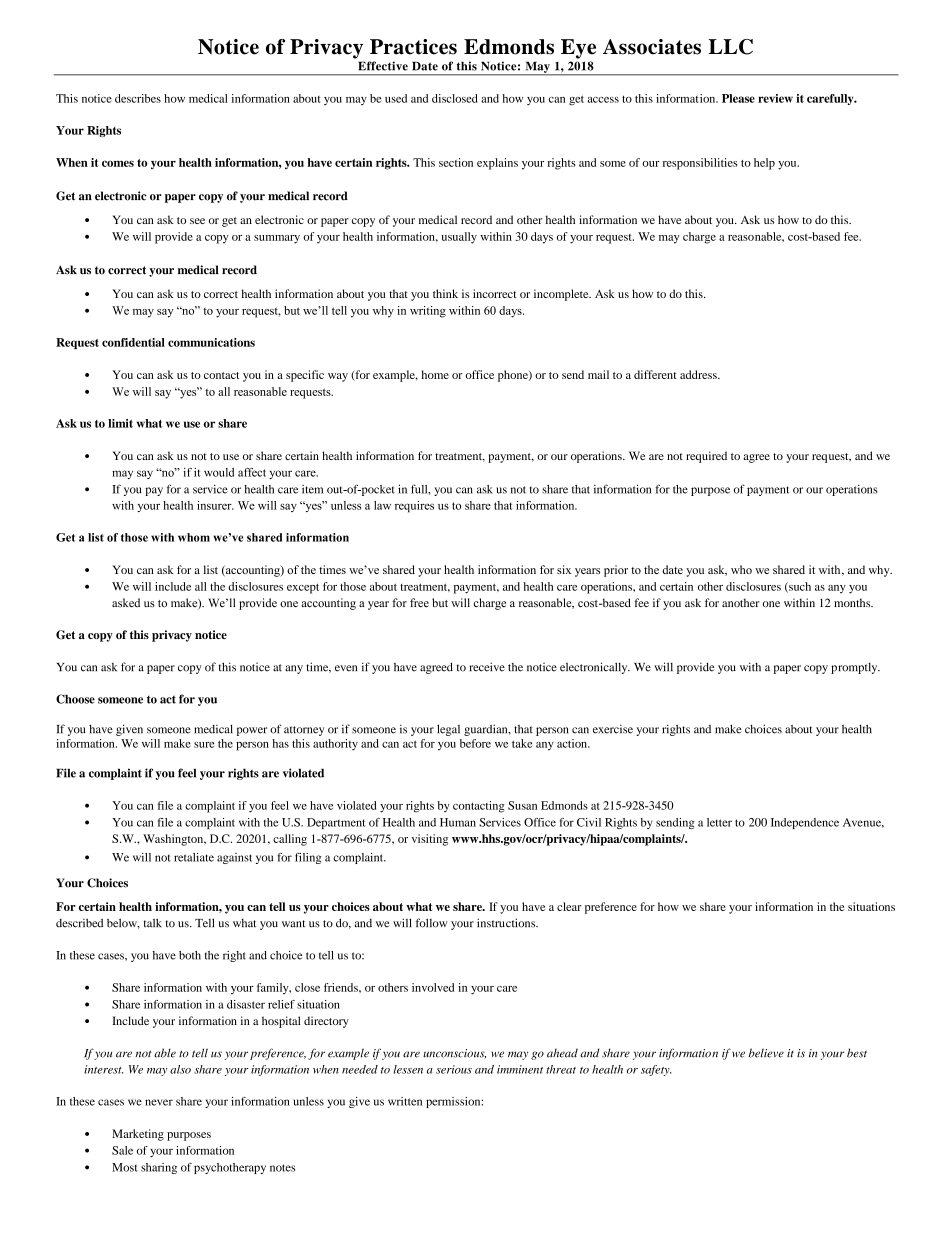 The image size is (952, 1233). Describe the element at coordinates (853, 602) in the screenshot. I see `months` at that location.
